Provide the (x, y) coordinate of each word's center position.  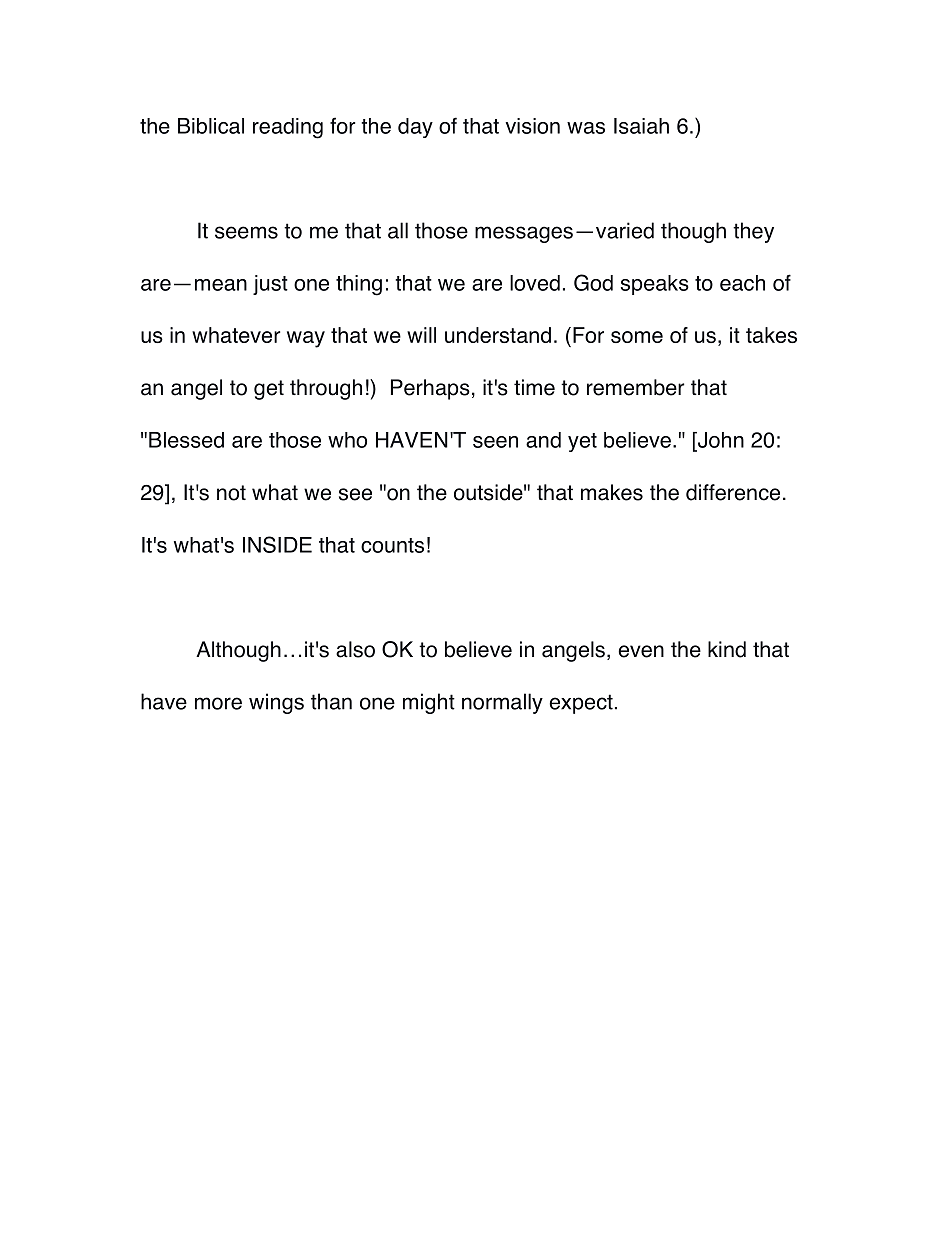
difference (733, 492)
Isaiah (641, 126)
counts (392, 545)
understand (498, 335)
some (637, 337)
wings (276, 703)
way (306, 339)
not (231, 493)
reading (288, 128)
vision (533, 126)
